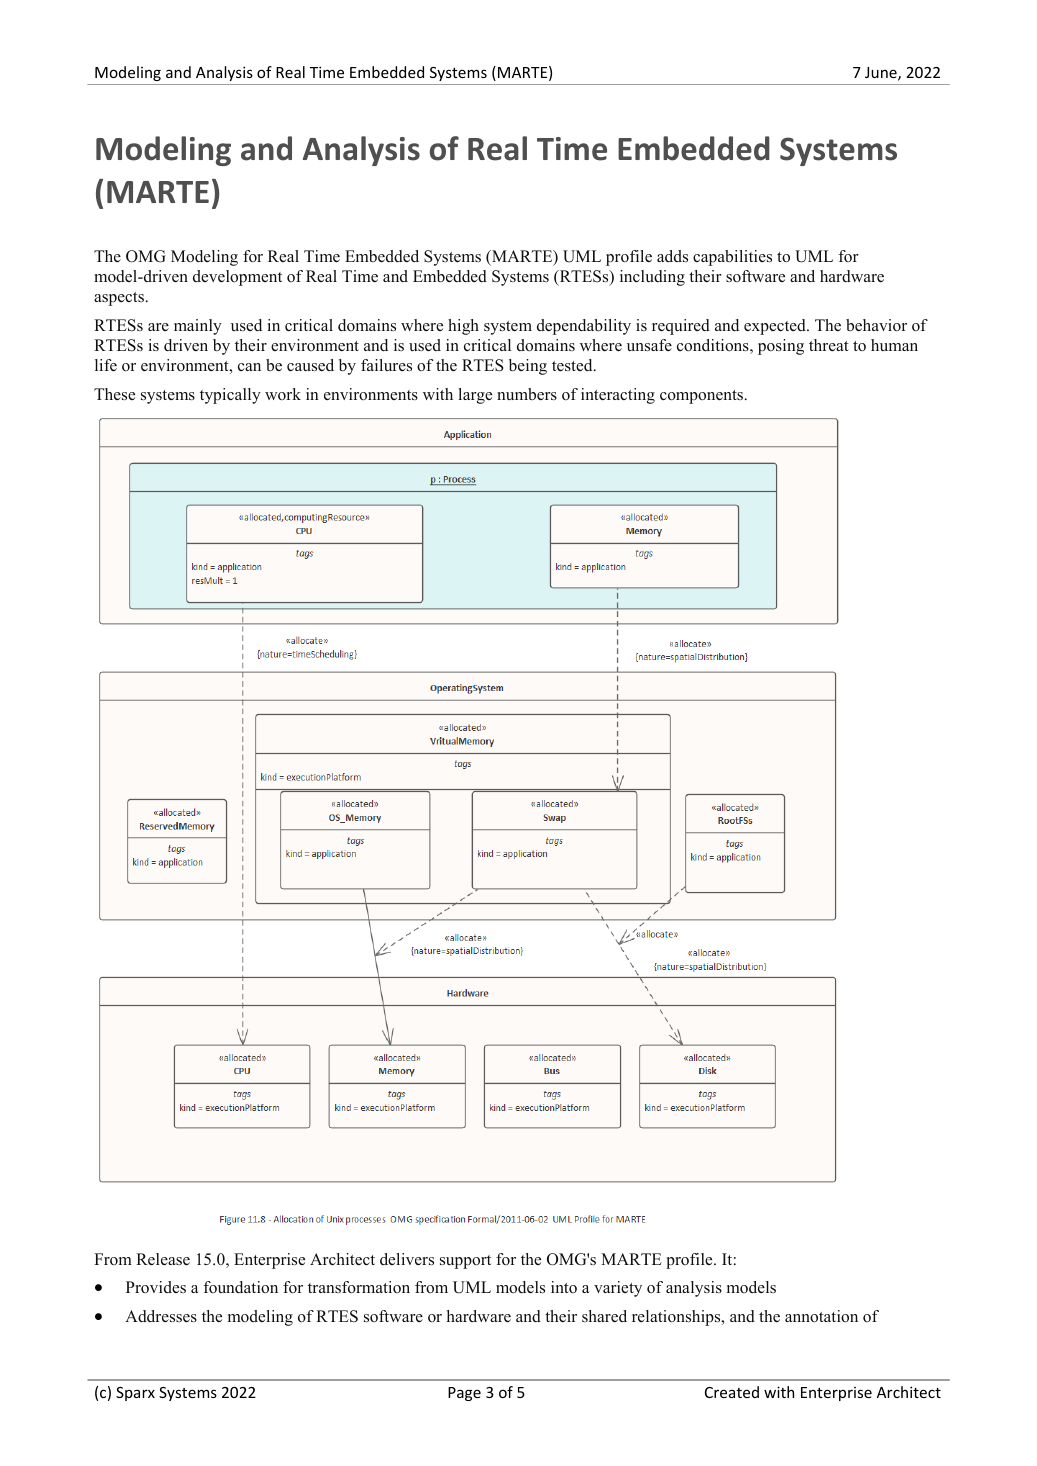 Image resolution: width=1037 pixels, height=1466 pixels. Describe the element at coordinates (161, 1316) in the screenshot. I see `Addresses` at that location.
